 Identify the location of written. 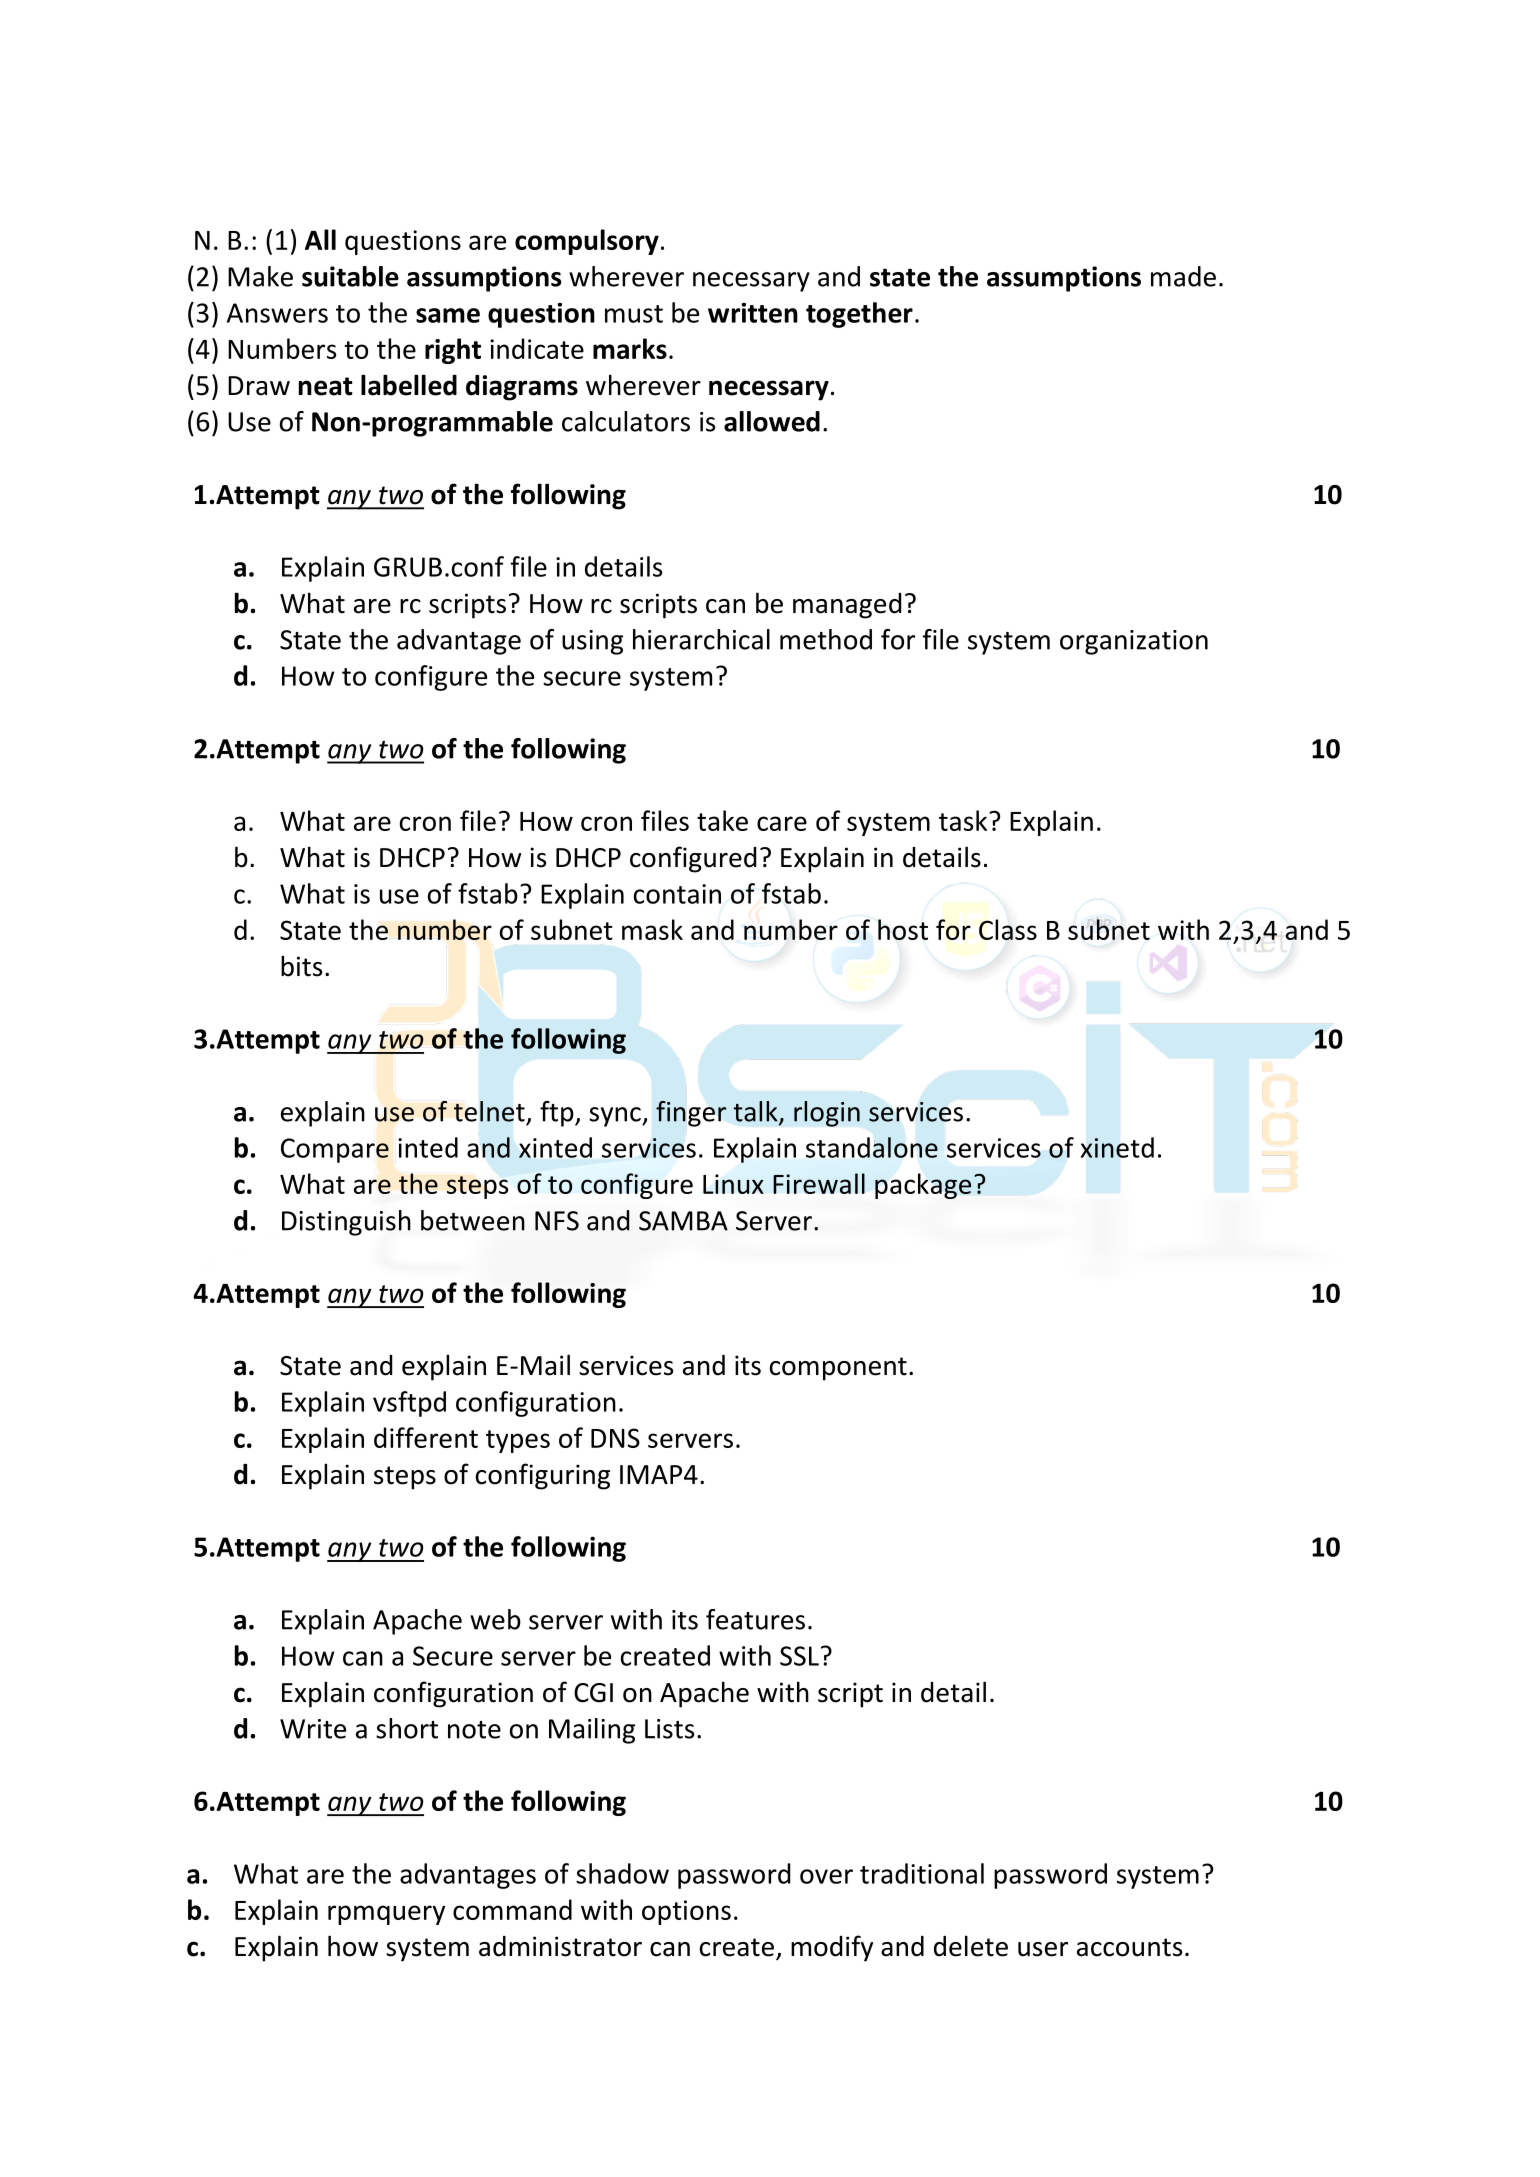
(753, 312).
